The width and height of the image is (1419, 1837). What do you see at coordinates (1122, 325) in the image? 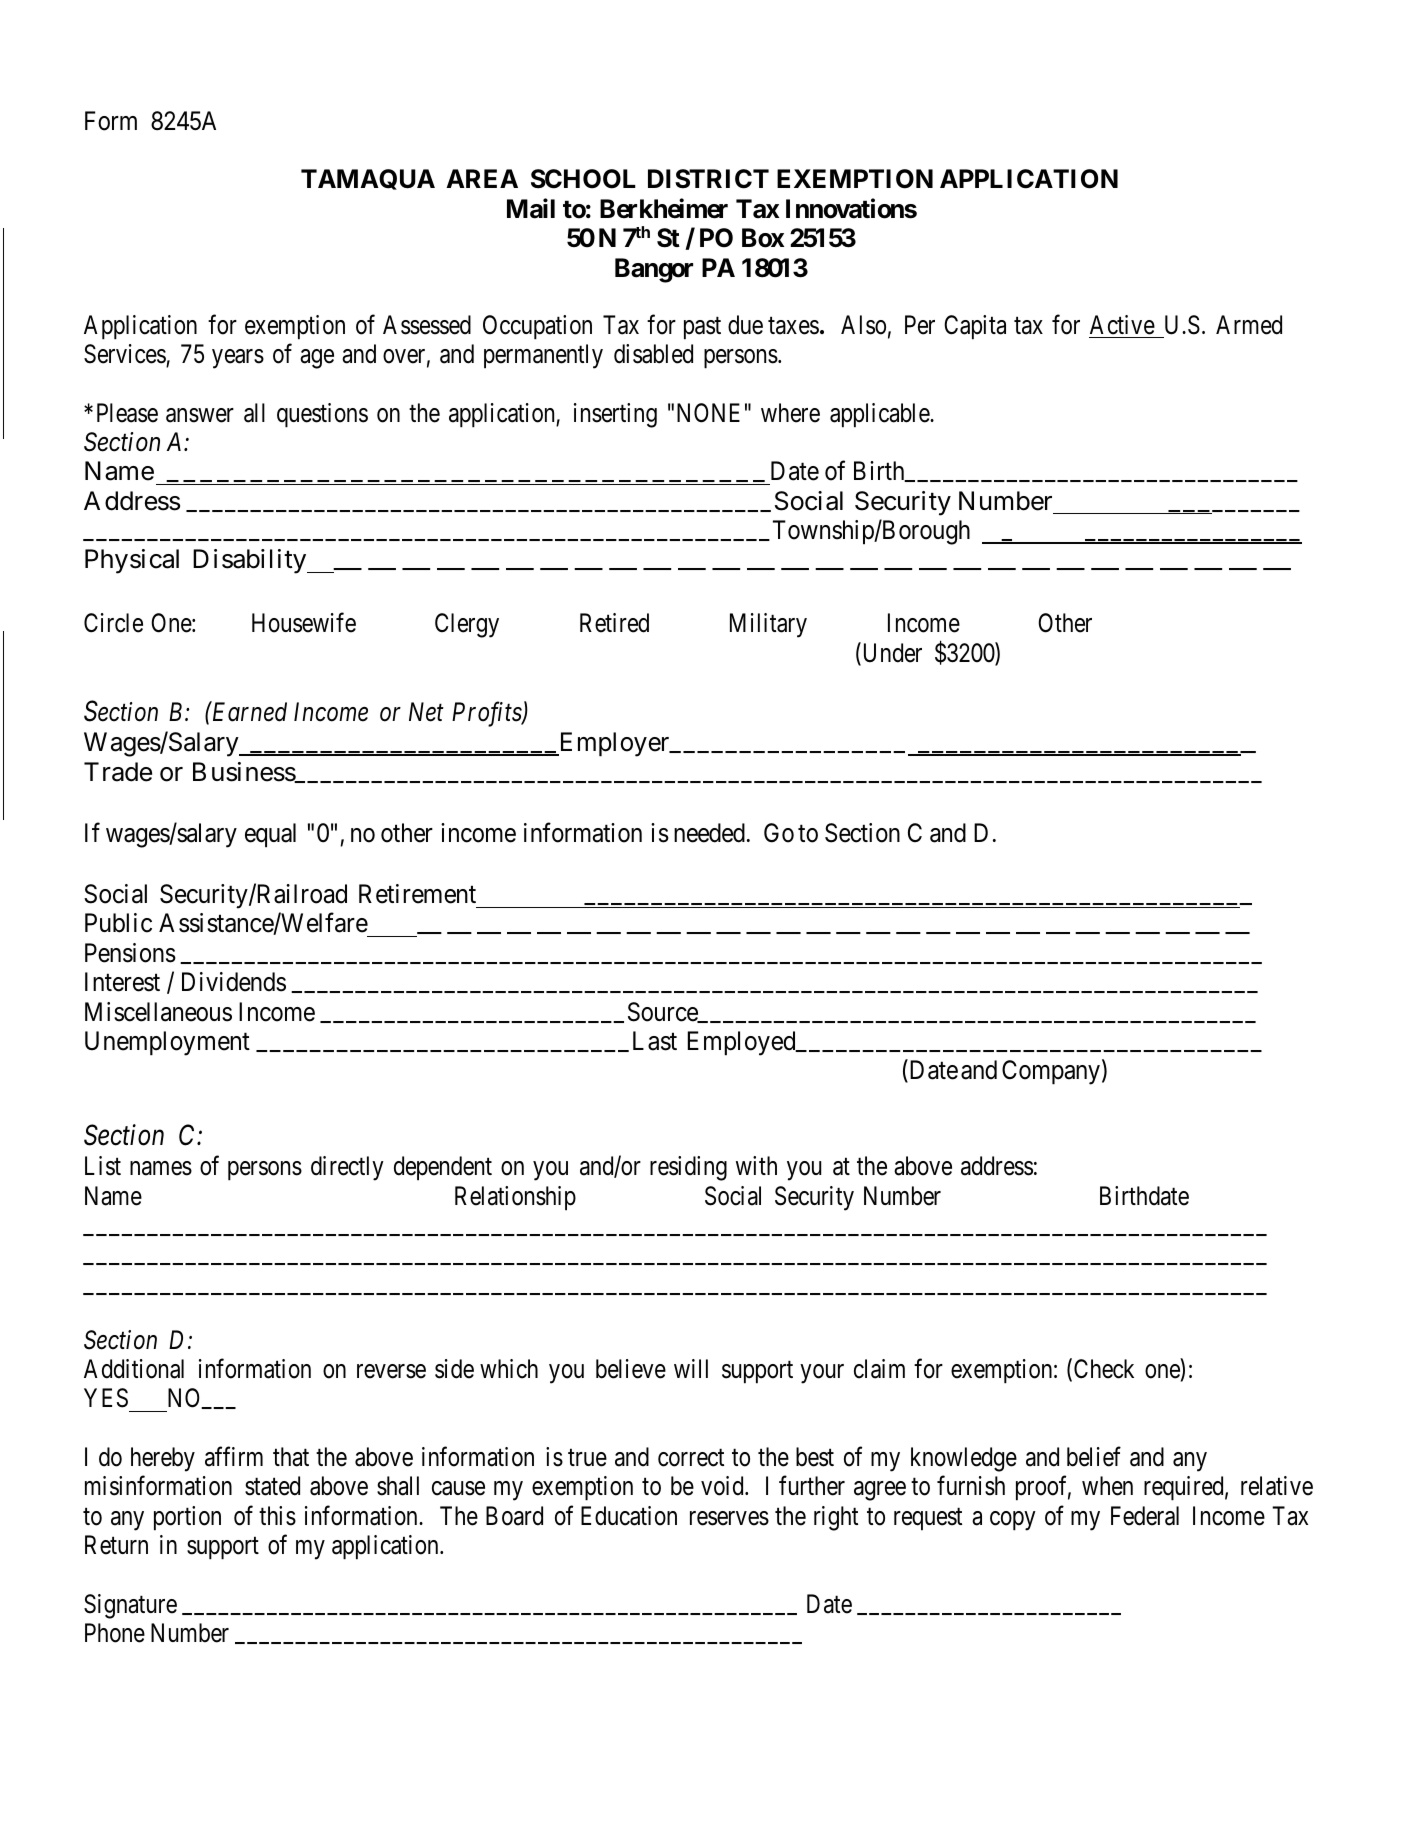
I see `Active` at bounding box center [1122, 325].
